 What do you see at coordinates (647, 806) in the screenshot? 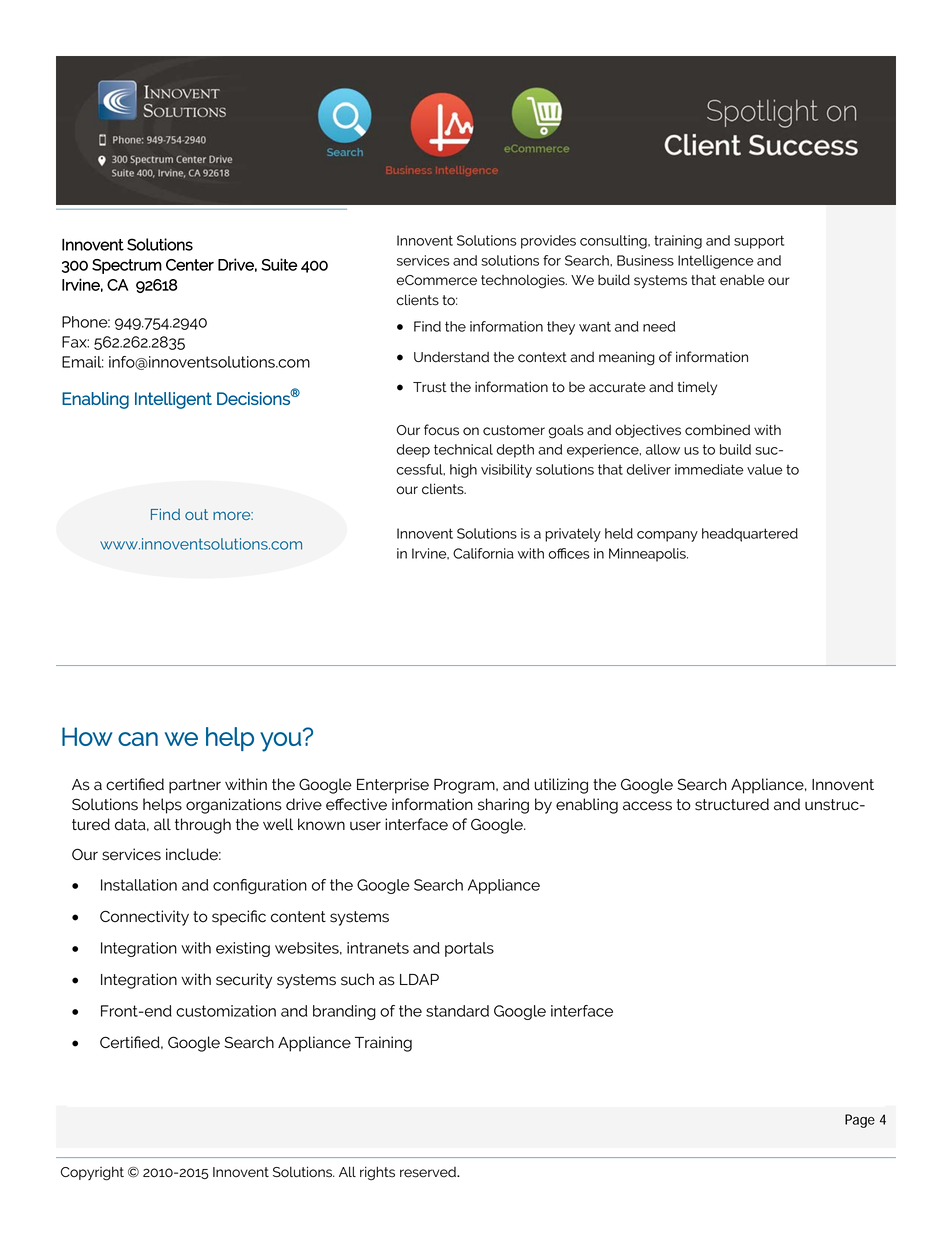
I see `access` at bounding box center [647, 806].
